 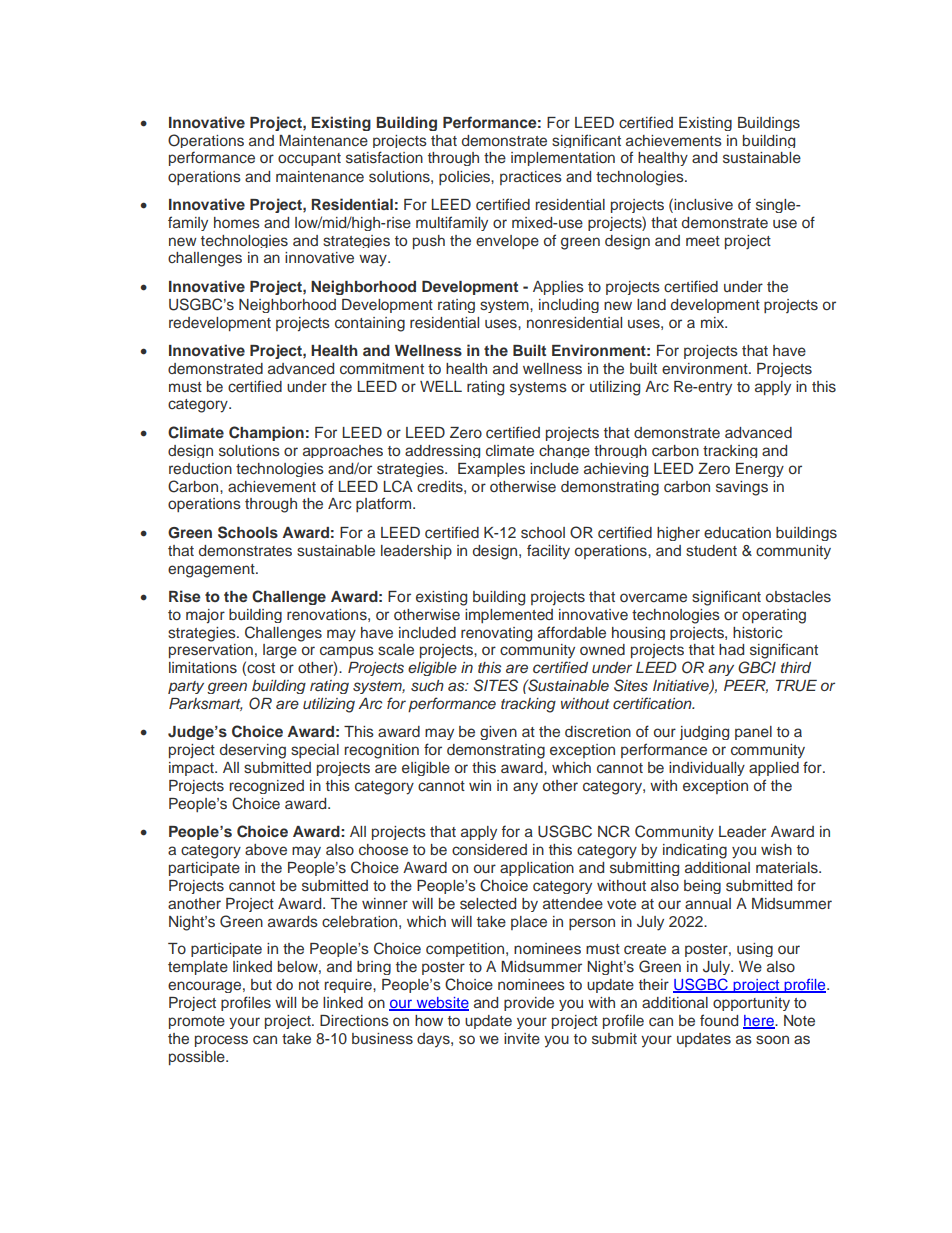 What do you see at coordinates (266, 849) in the screenshot?
I see `above` at bounding box center [266, 849].
